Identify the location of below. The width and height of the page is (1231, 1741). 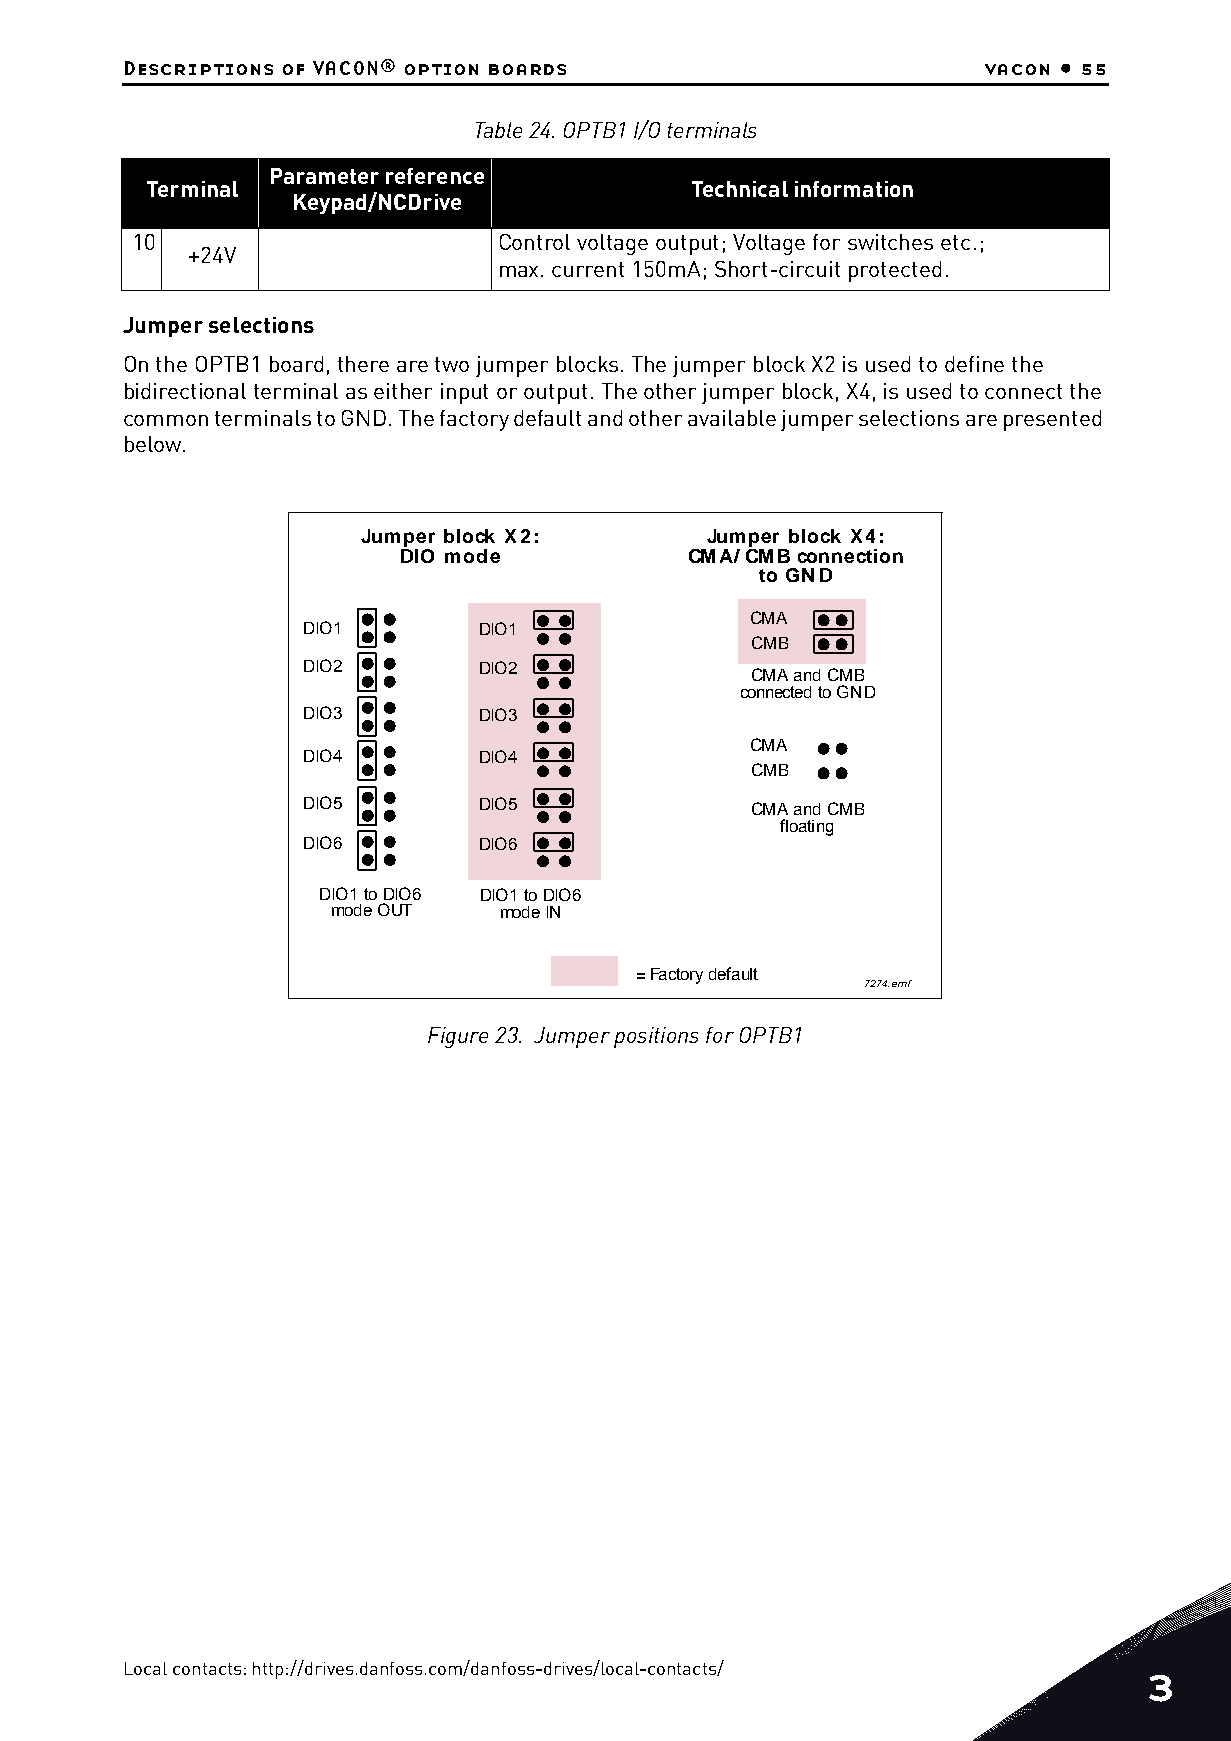
(154, 444).
